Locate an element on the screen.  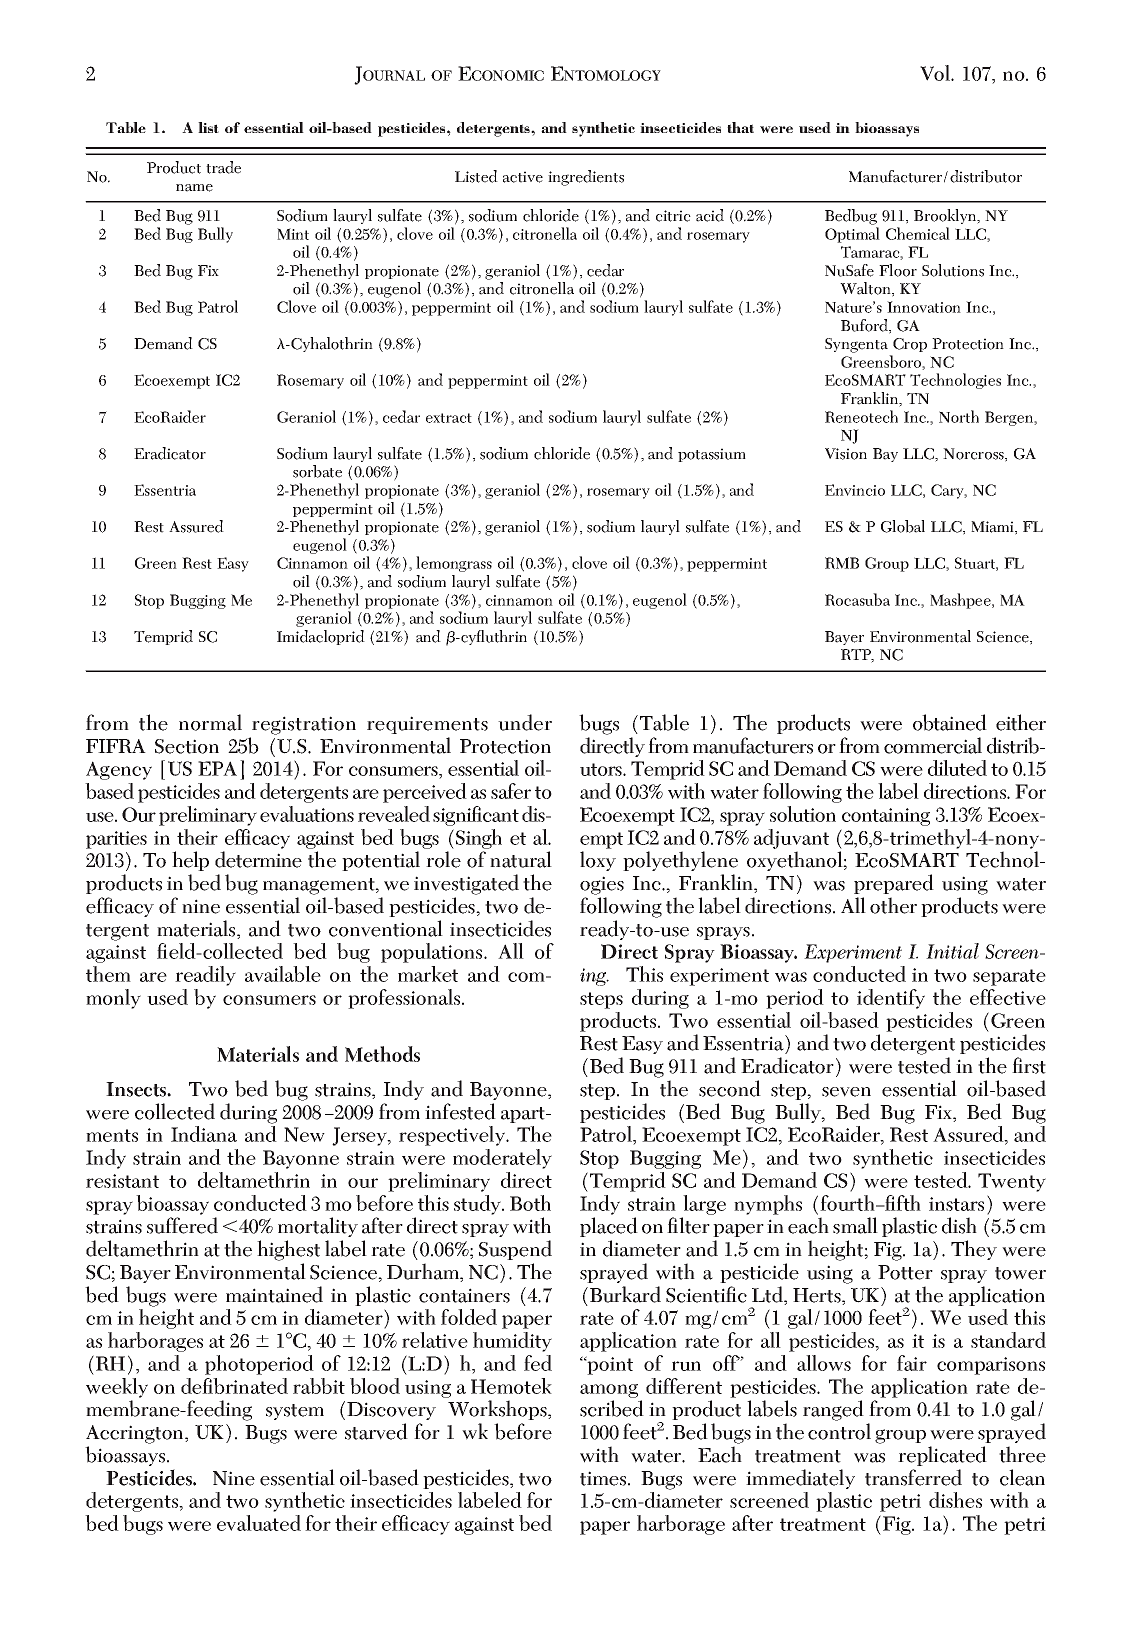
Workshops is located at coordinates (498, 1410).
